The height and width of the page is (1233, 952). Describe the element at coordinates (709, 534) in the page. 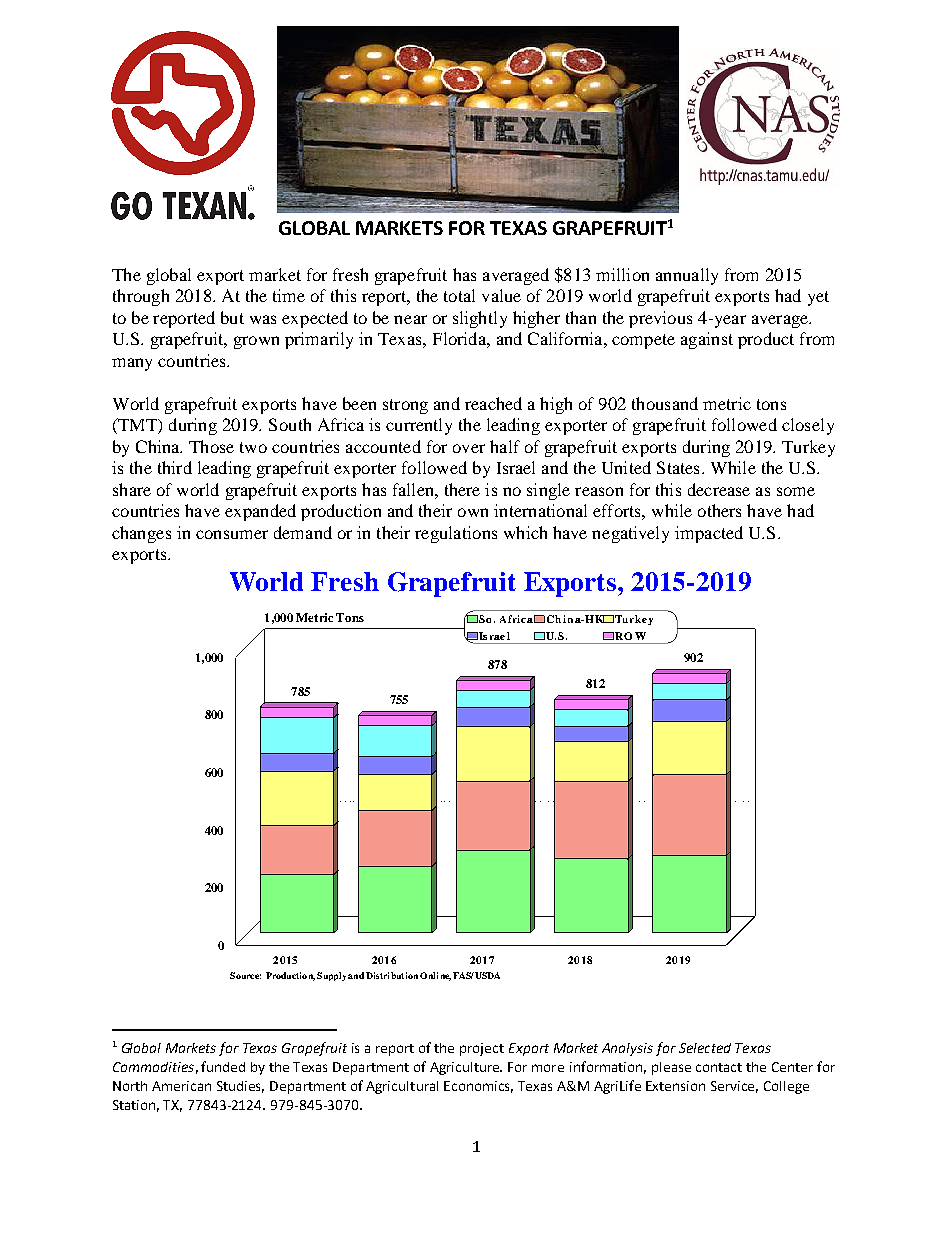

I see `impacted` at that location.
